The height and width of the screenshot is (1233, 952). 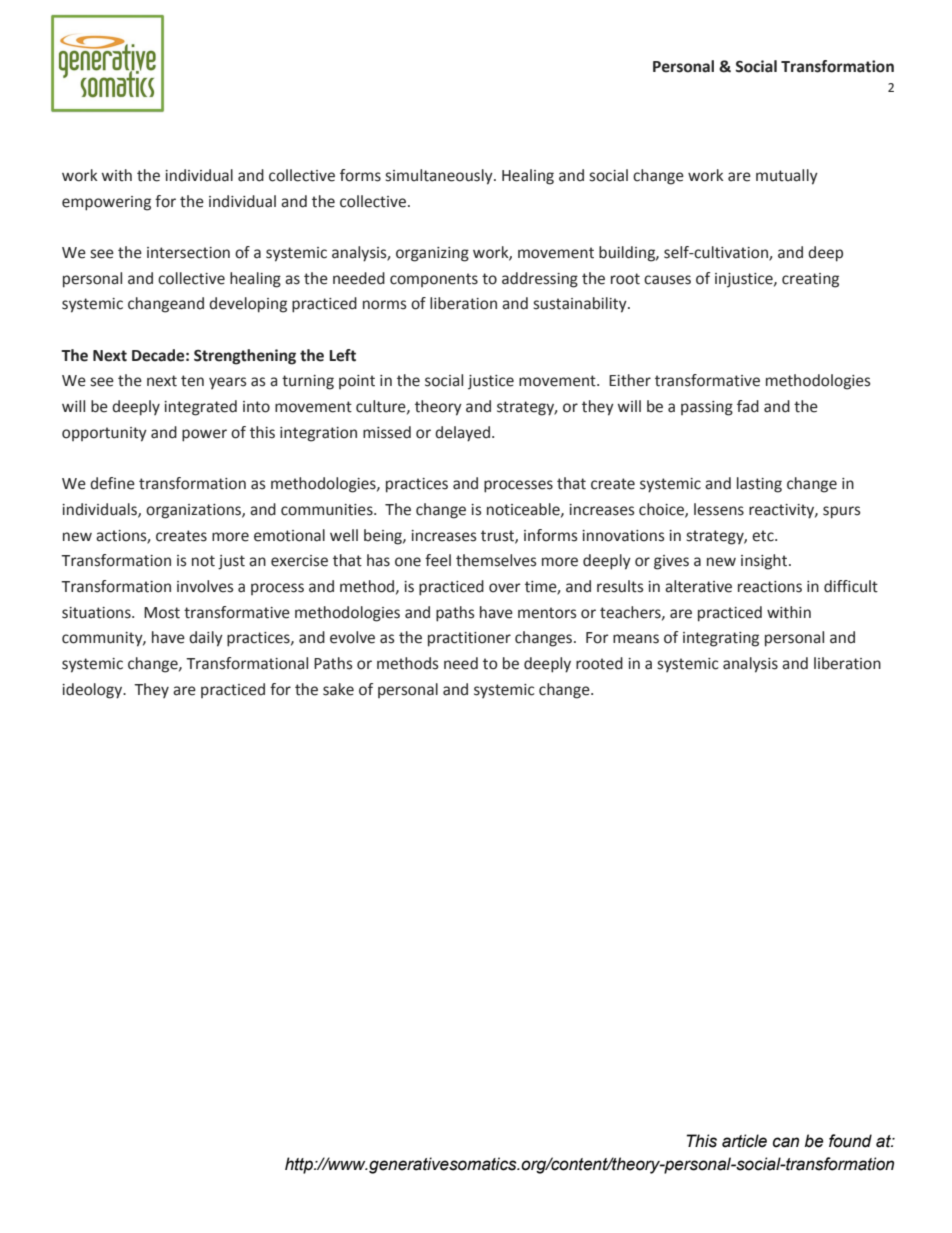 What do you see at coordinates (759, 485) in the screenshot?
I see `lasting` at bounding box center [759, 485].
